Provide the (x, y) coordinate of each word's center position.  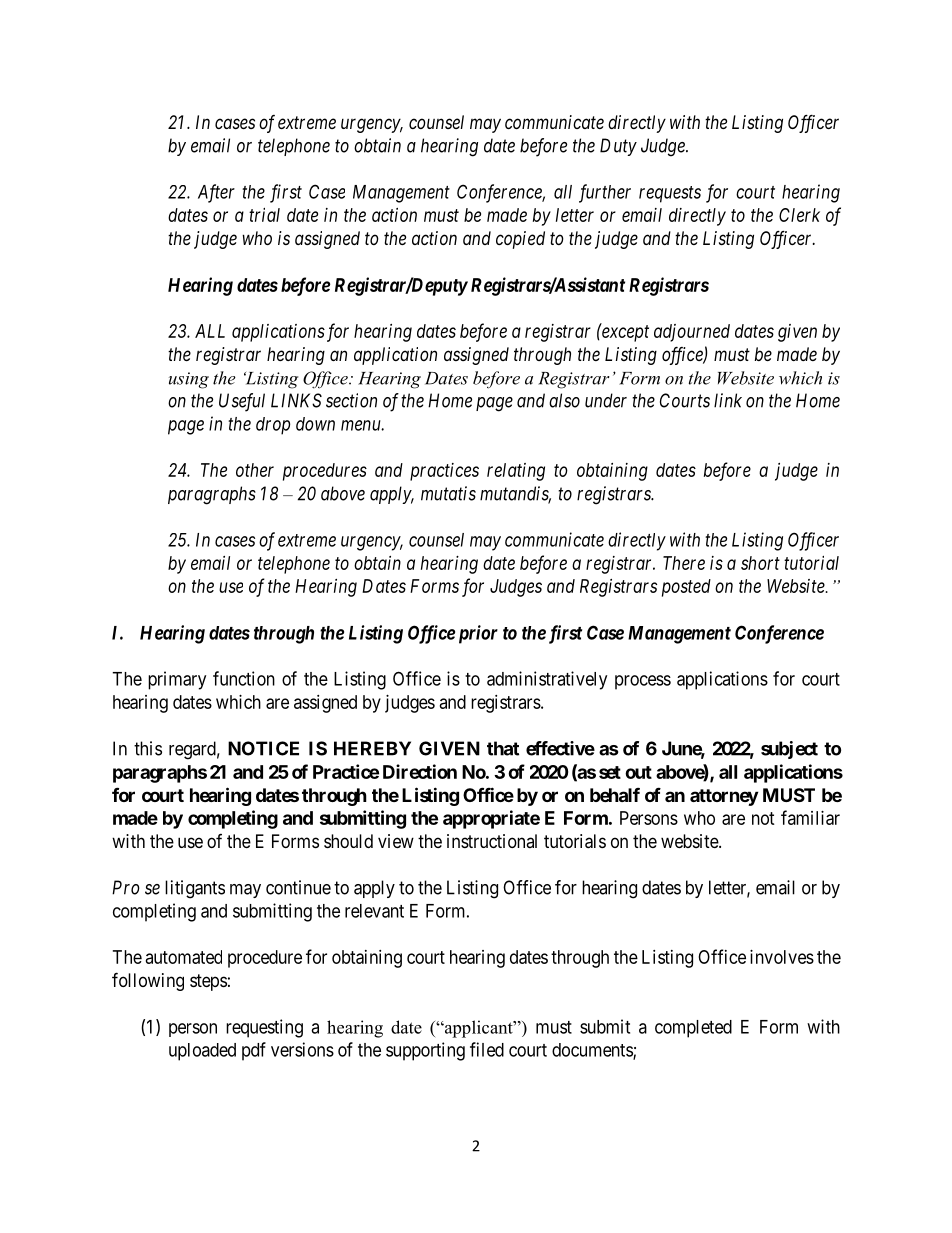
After (216, 193)
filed (487, 1049)
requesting (264, 1028)
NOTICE (263, 748)
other (255, 470)
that (503, 748)
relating (516, 472)
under (606, 400)
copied (520, 240)
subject (789, 750)
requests (670, 194)
